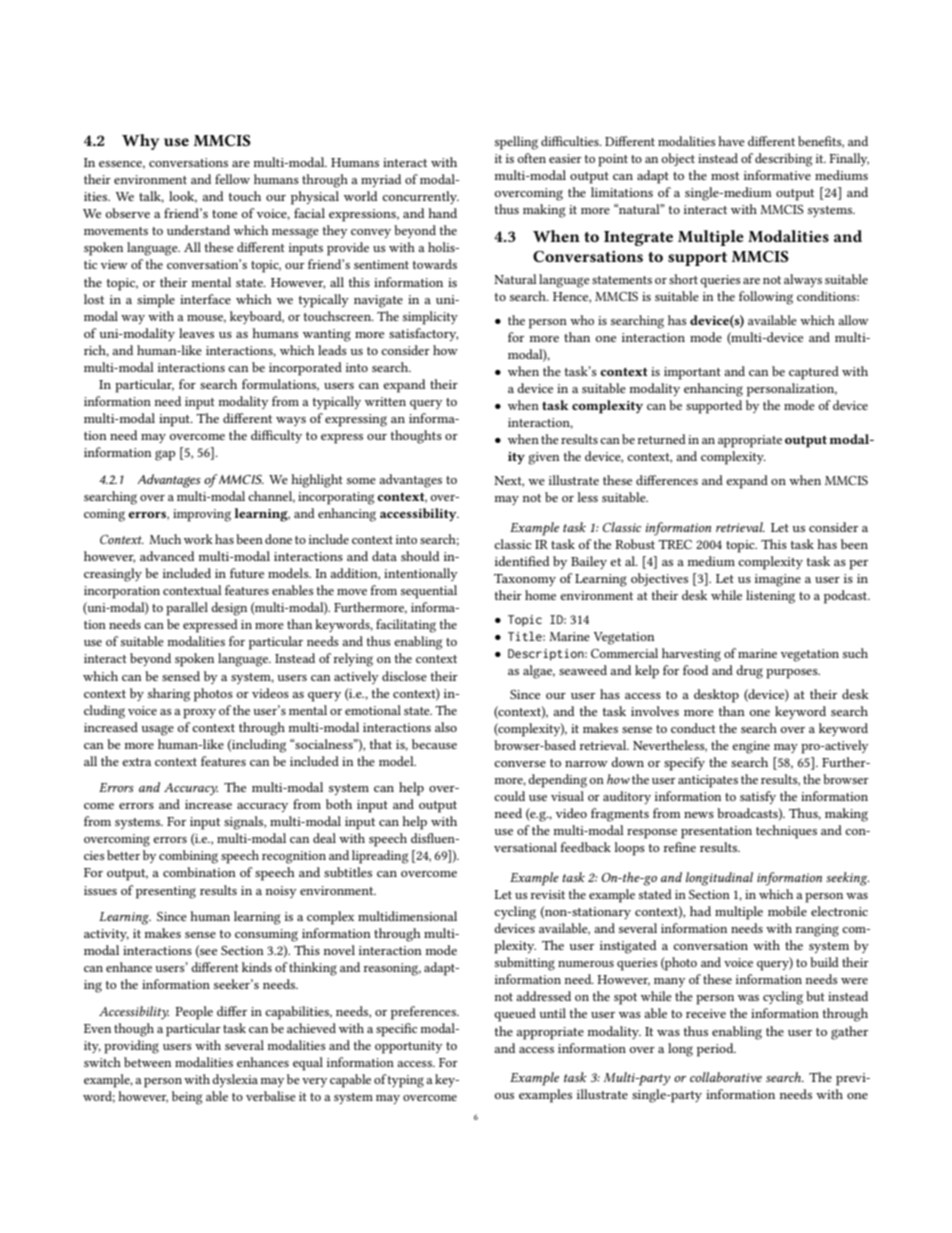 The image size is (952, 1233). What do you see at coordinates (547, 894) in the screenshot?
I see `revisit` at bounding box center [547, 894].
